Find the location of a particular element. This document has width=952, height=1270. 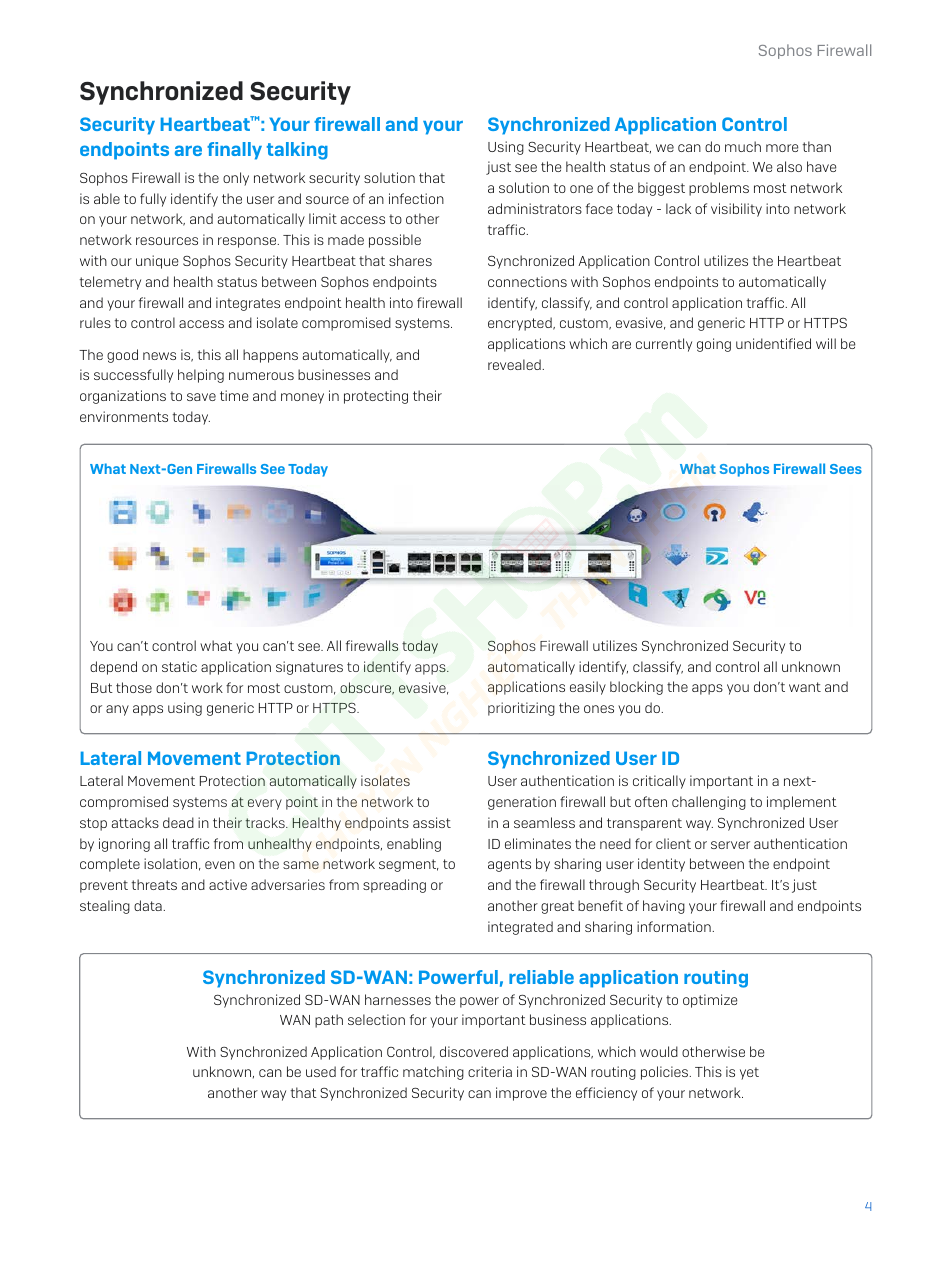

want is located at coordinates (805, 687).
